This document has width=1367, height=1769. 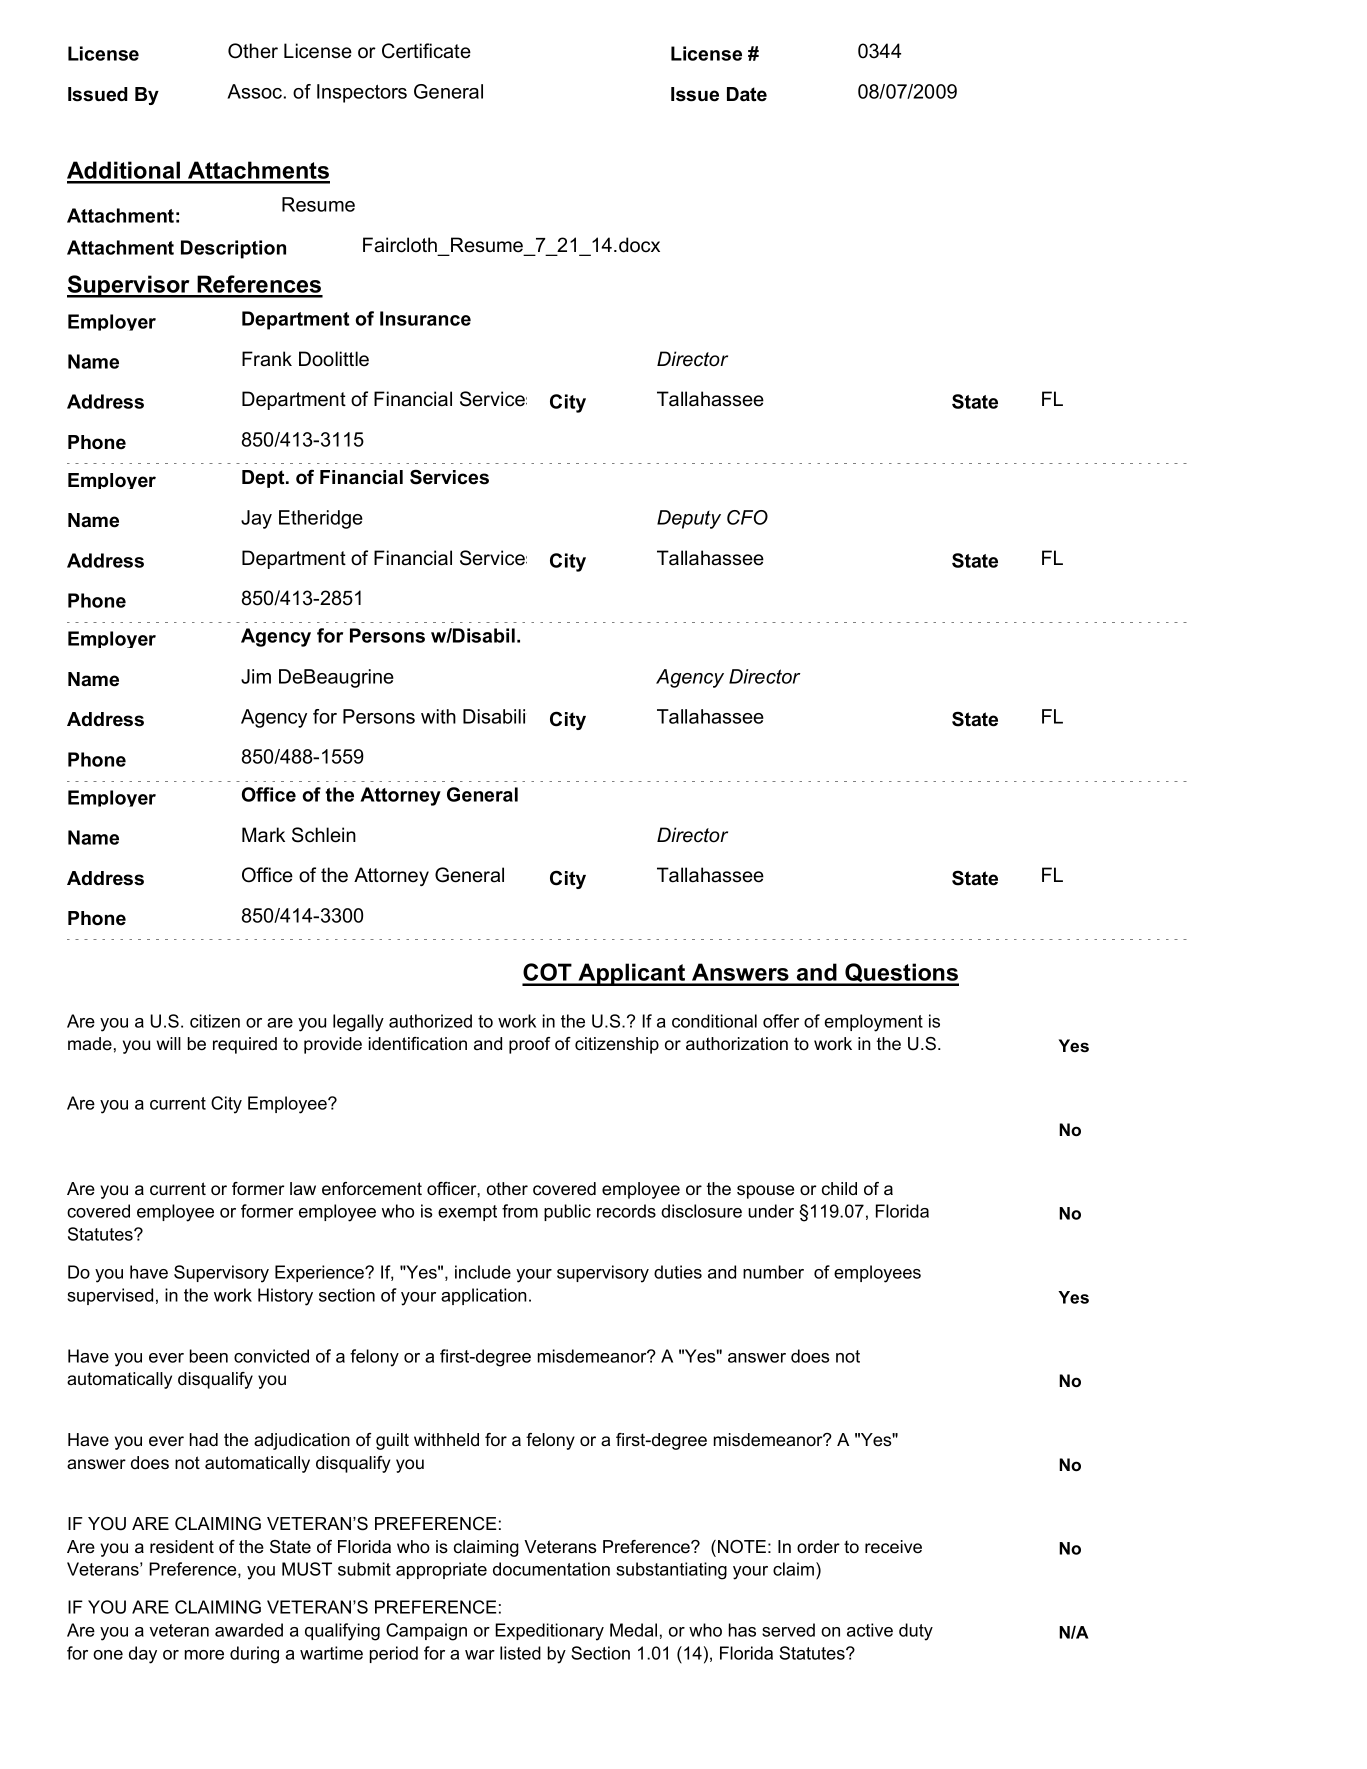 What do you see at coordinates (233, 249) in the document?
I see `Description` at bounding box center [233, 249].
